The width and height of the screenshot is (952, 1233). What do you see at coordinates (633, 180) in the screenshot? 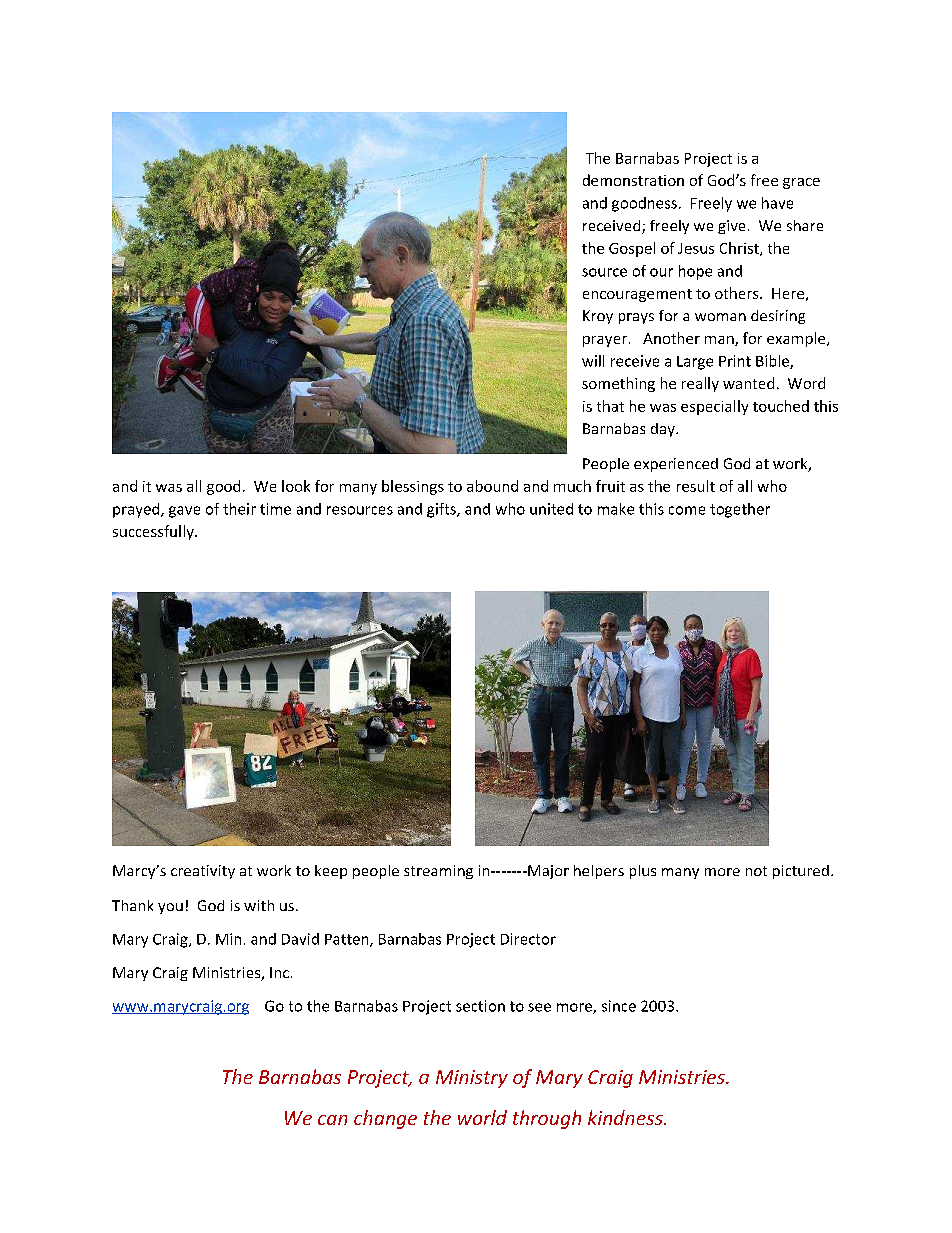
I see `demonstration` at bounding box center [633, 180].
